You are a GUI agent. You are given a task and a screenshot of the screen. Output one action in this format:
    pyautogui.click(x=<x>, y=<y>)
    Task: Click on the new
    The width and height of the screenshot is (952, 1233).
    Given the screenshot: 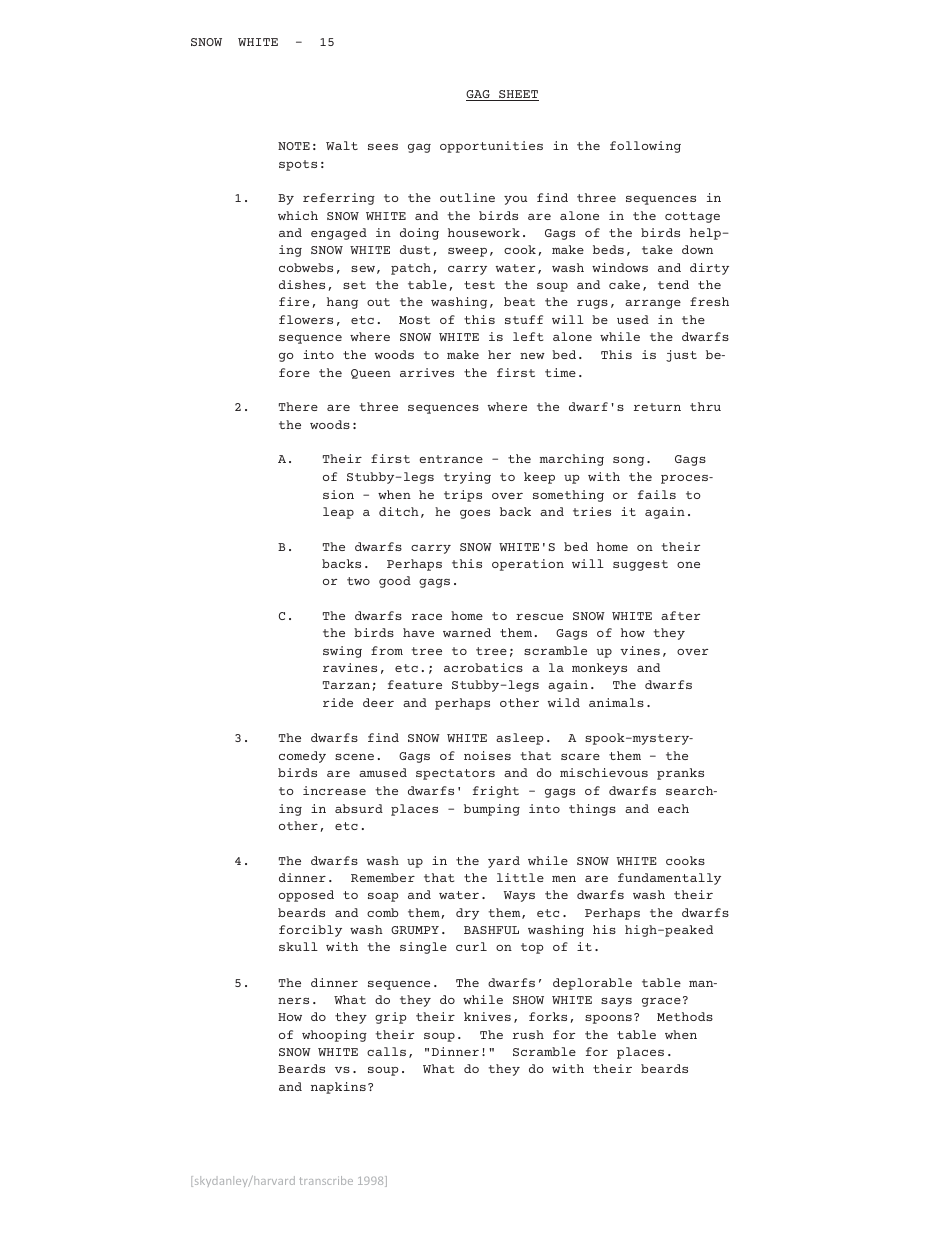 What is the action you would take?
    pyautogui.click(x=532, y=356)
